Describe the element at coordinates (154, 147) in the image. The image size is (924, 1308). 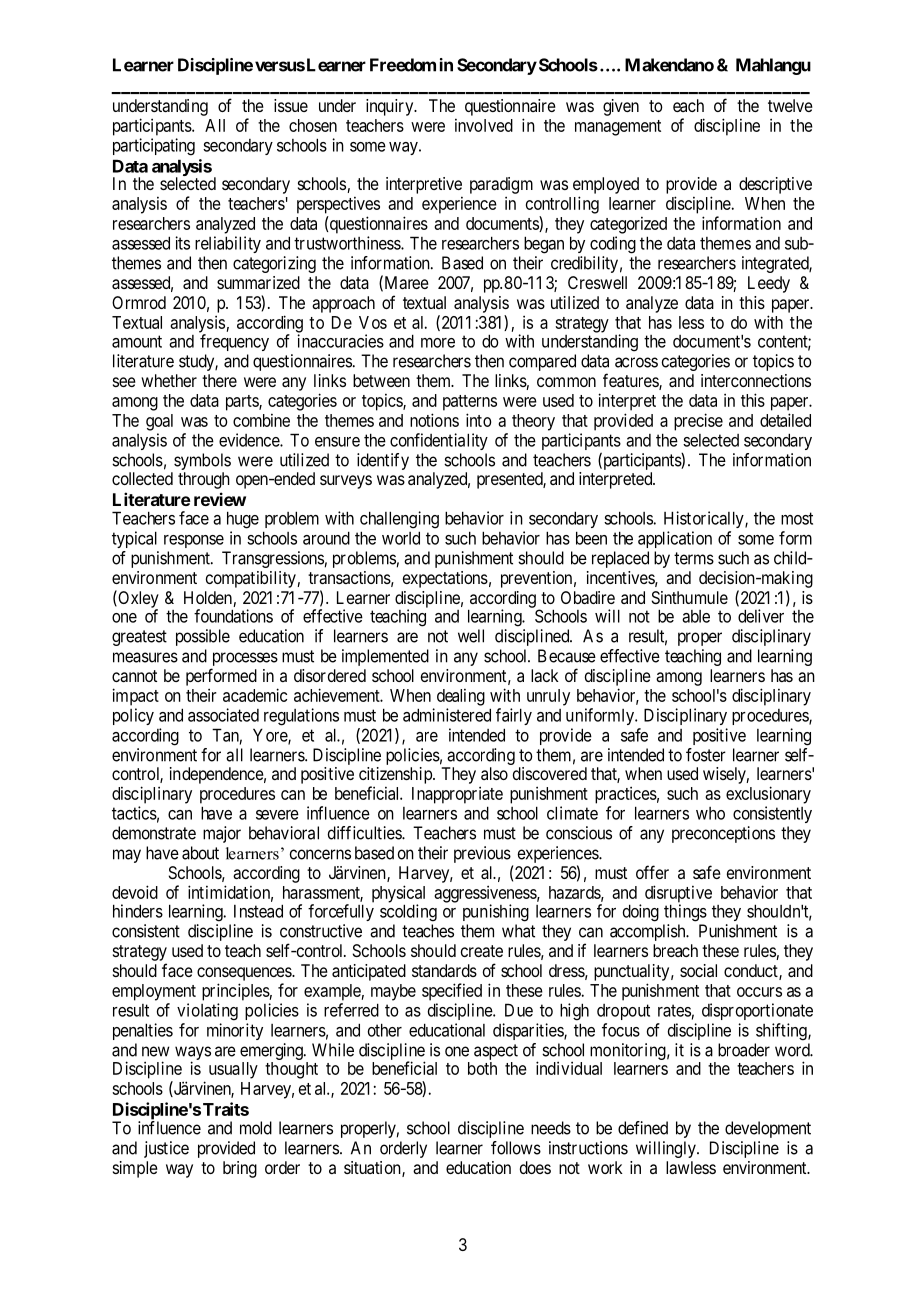
I see `participating` at that location.
